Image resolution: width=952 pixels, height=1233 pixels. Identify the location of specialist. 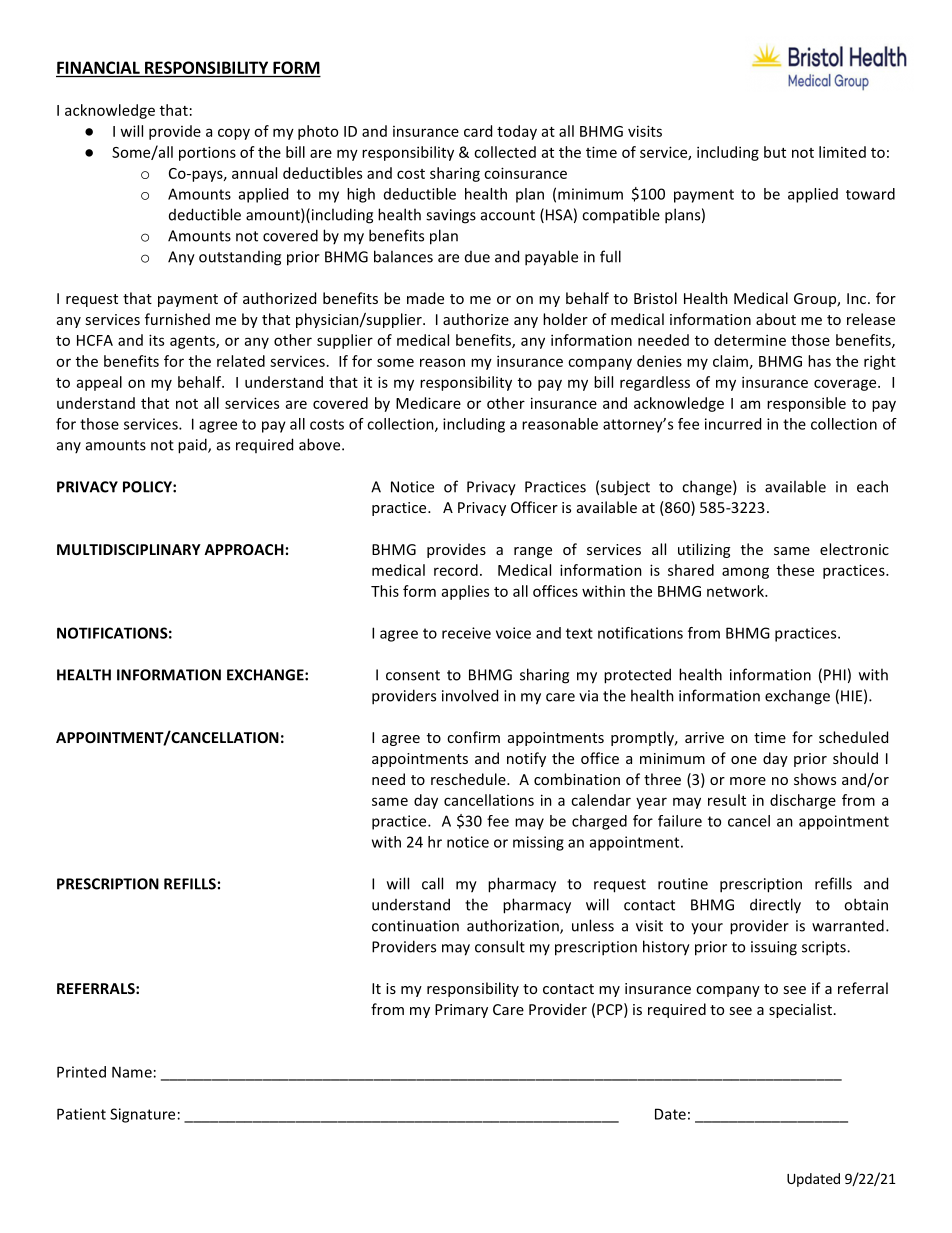
(800, 1010).
